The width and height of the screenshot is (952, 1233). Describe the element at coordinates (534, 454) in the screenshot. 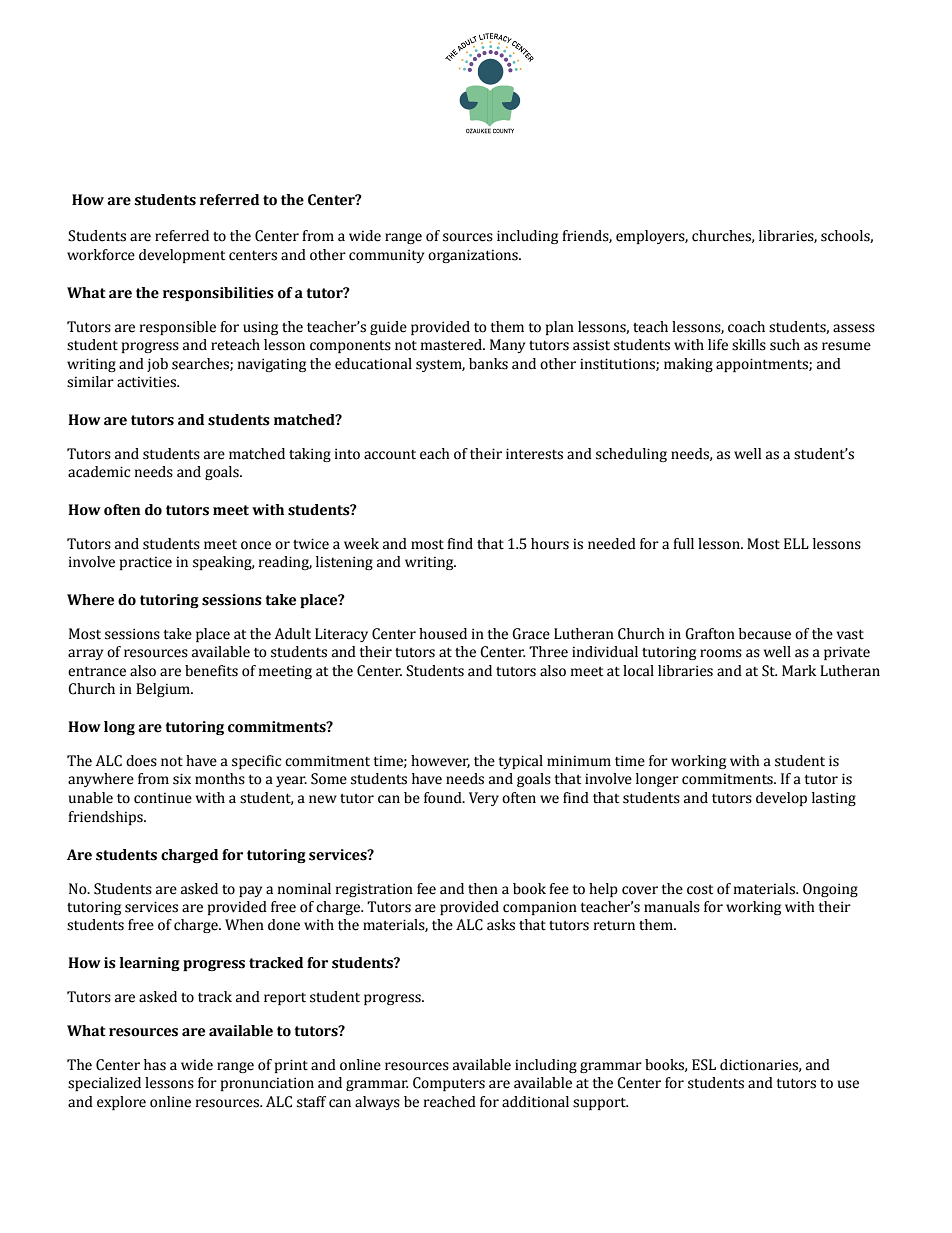

I see `interests` at that location.
